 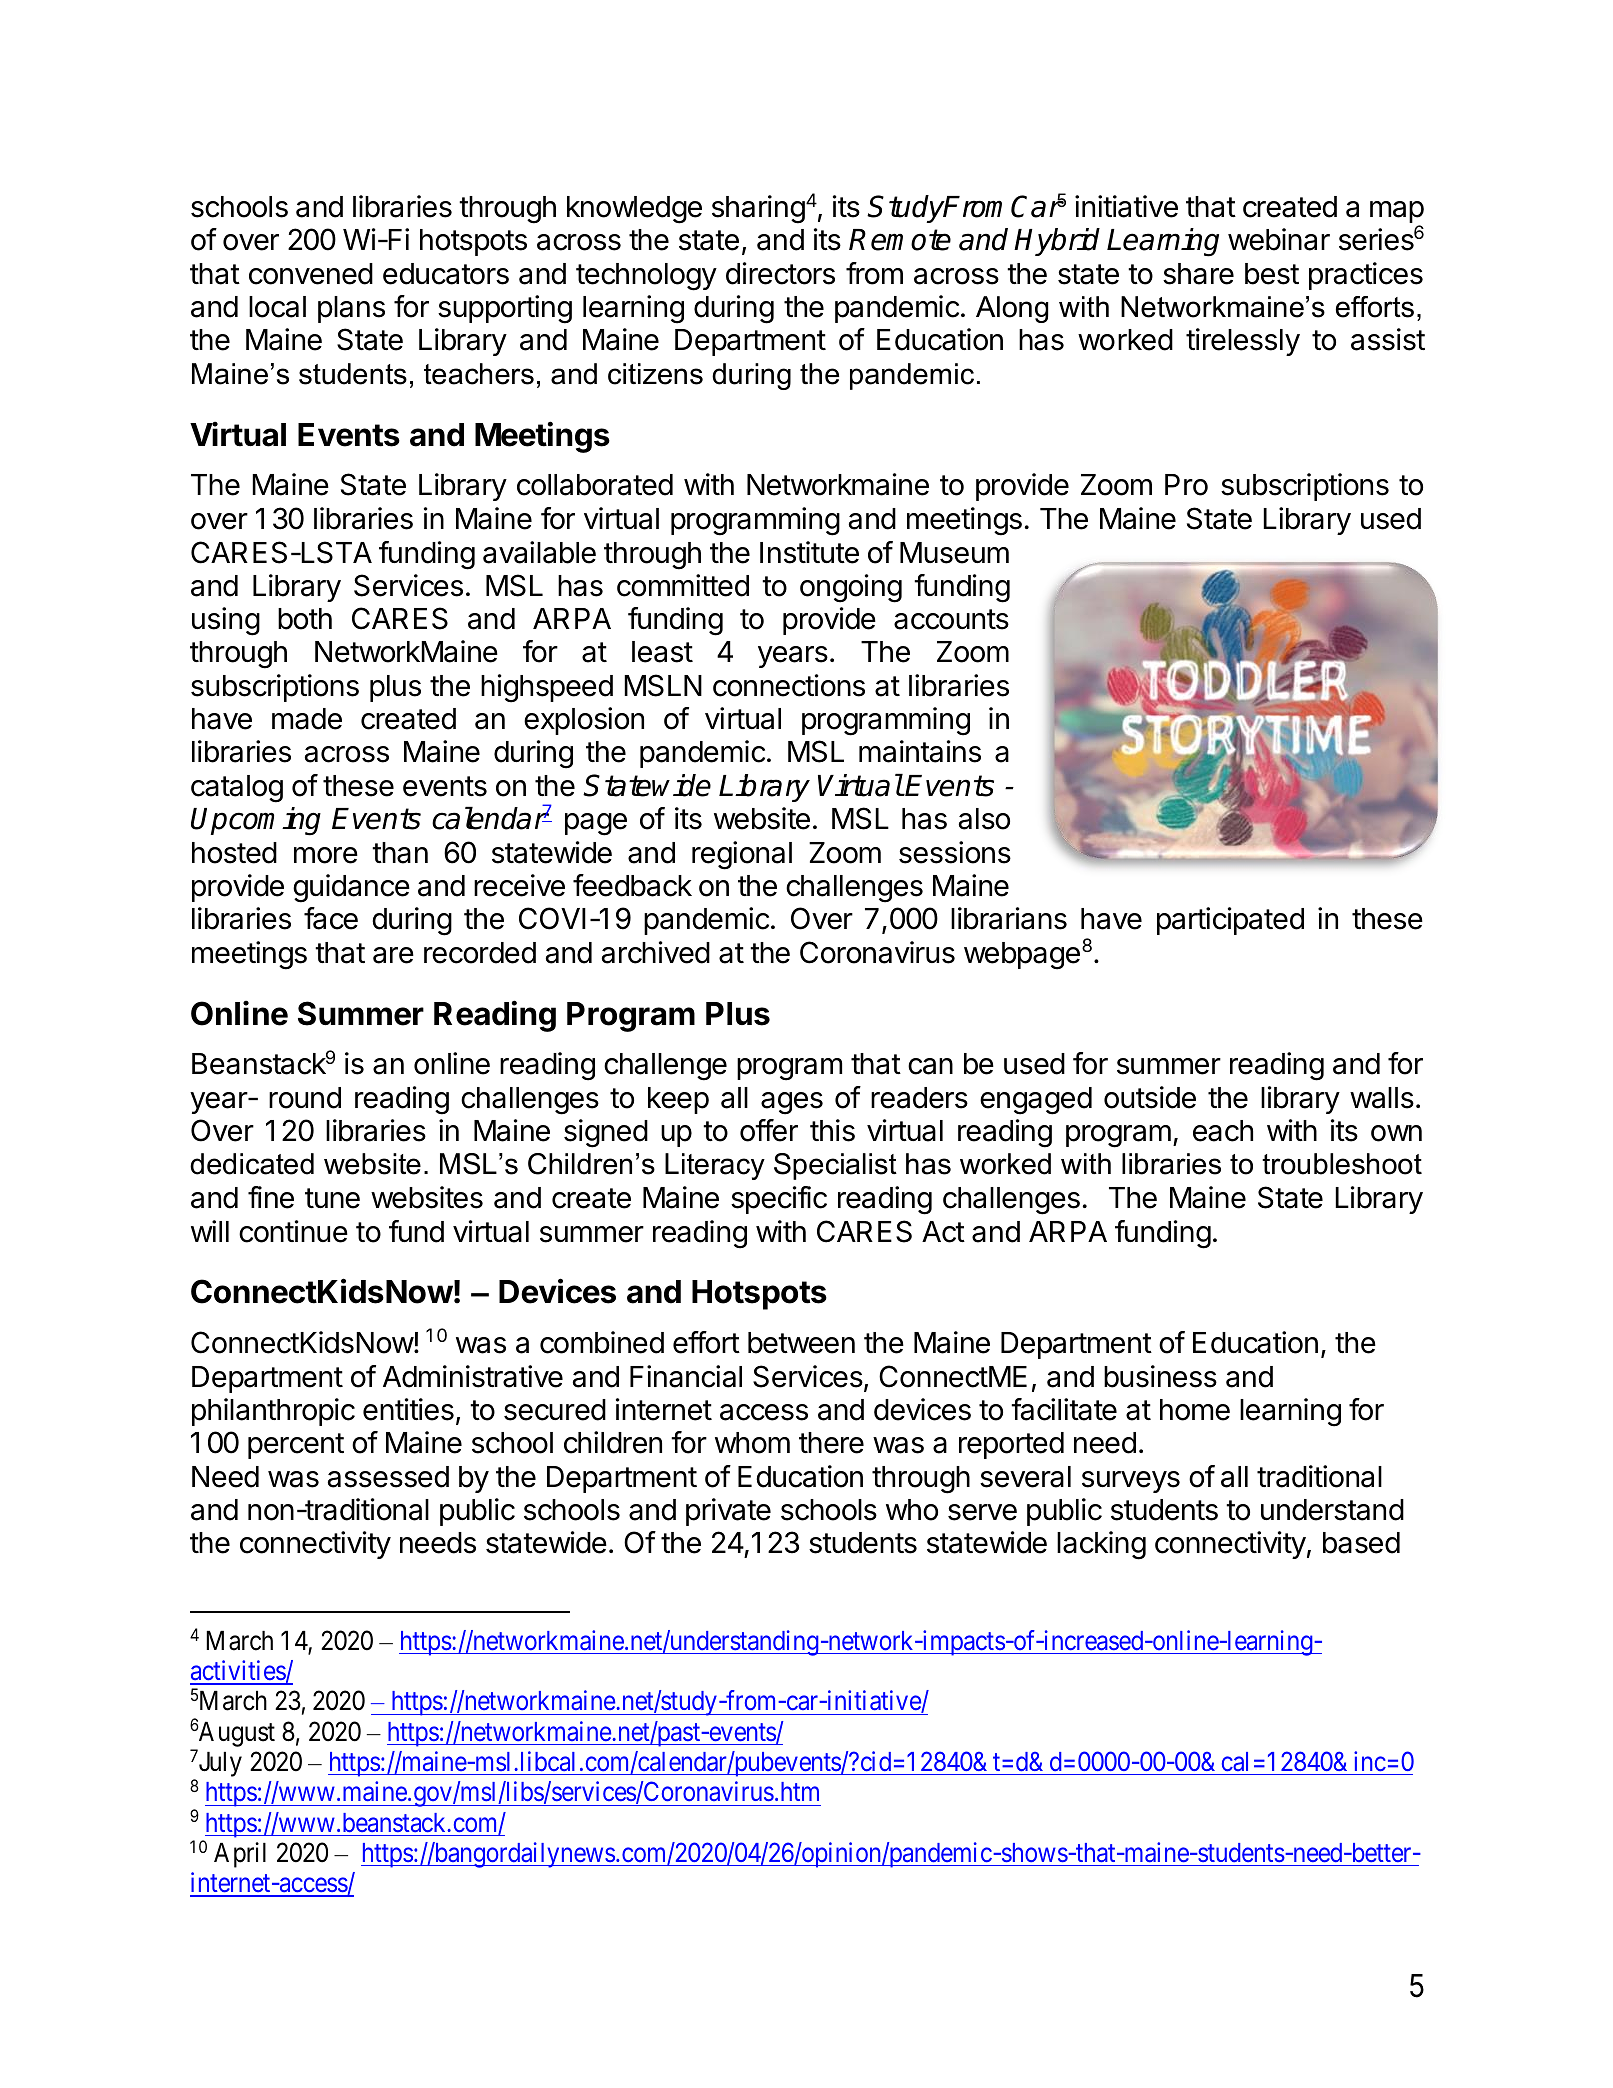 I want to click on accounts, so click(x=951, y=619).
